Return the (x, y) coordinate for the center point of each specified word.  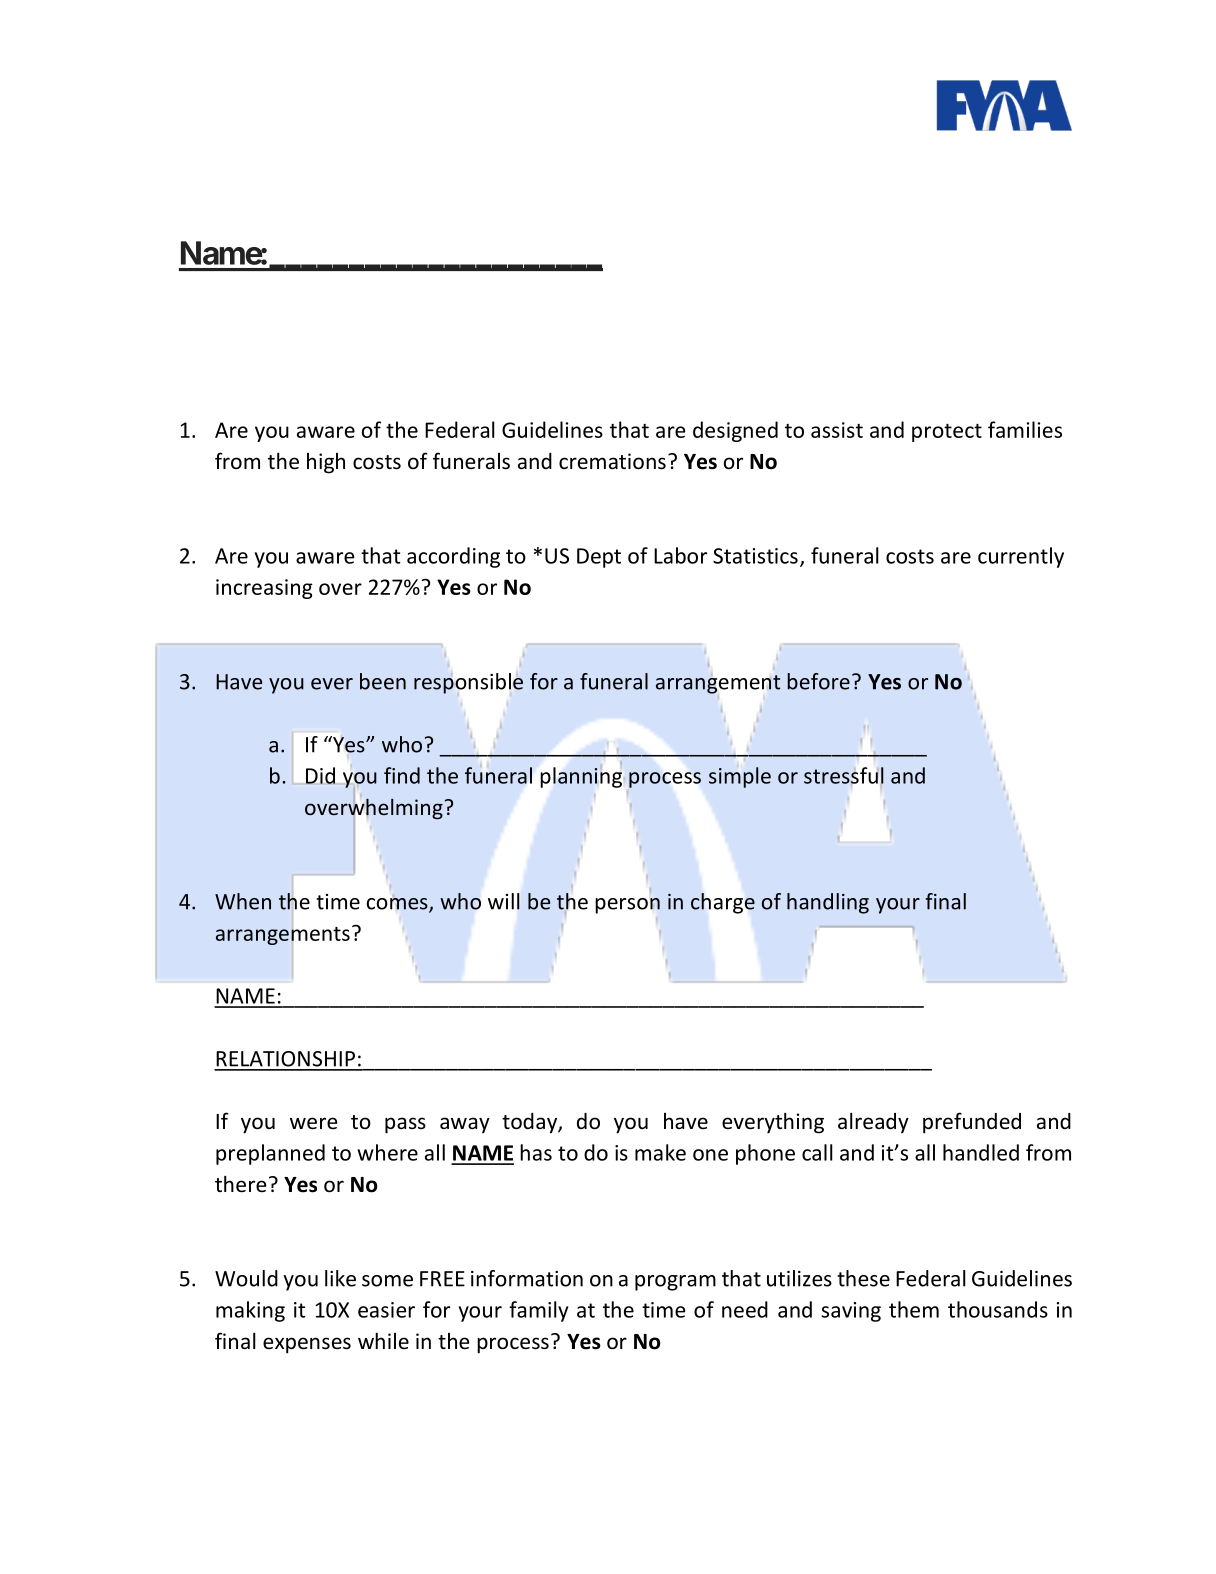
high (326, 463)
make (660, 1152)
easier (386, 1310)
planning (581, 777)
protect (947, 433)
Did (320, 775)
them (914, 1309)
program (675, 1283)
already (873, 1123)
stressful (843, 775)
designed (735, 431)
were (314, 1123)
